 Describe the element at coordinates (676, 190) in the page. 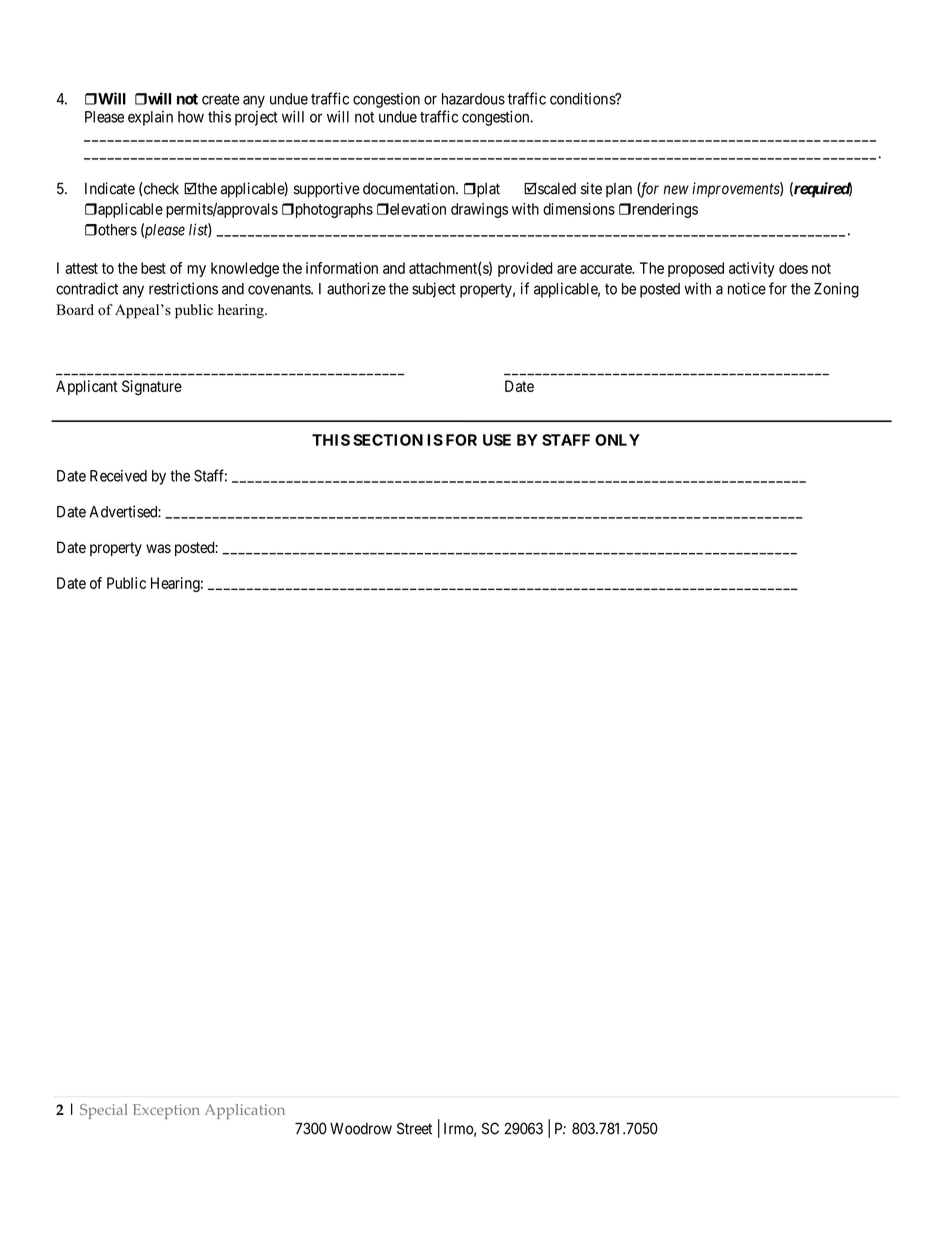

I see `new` at that location.
